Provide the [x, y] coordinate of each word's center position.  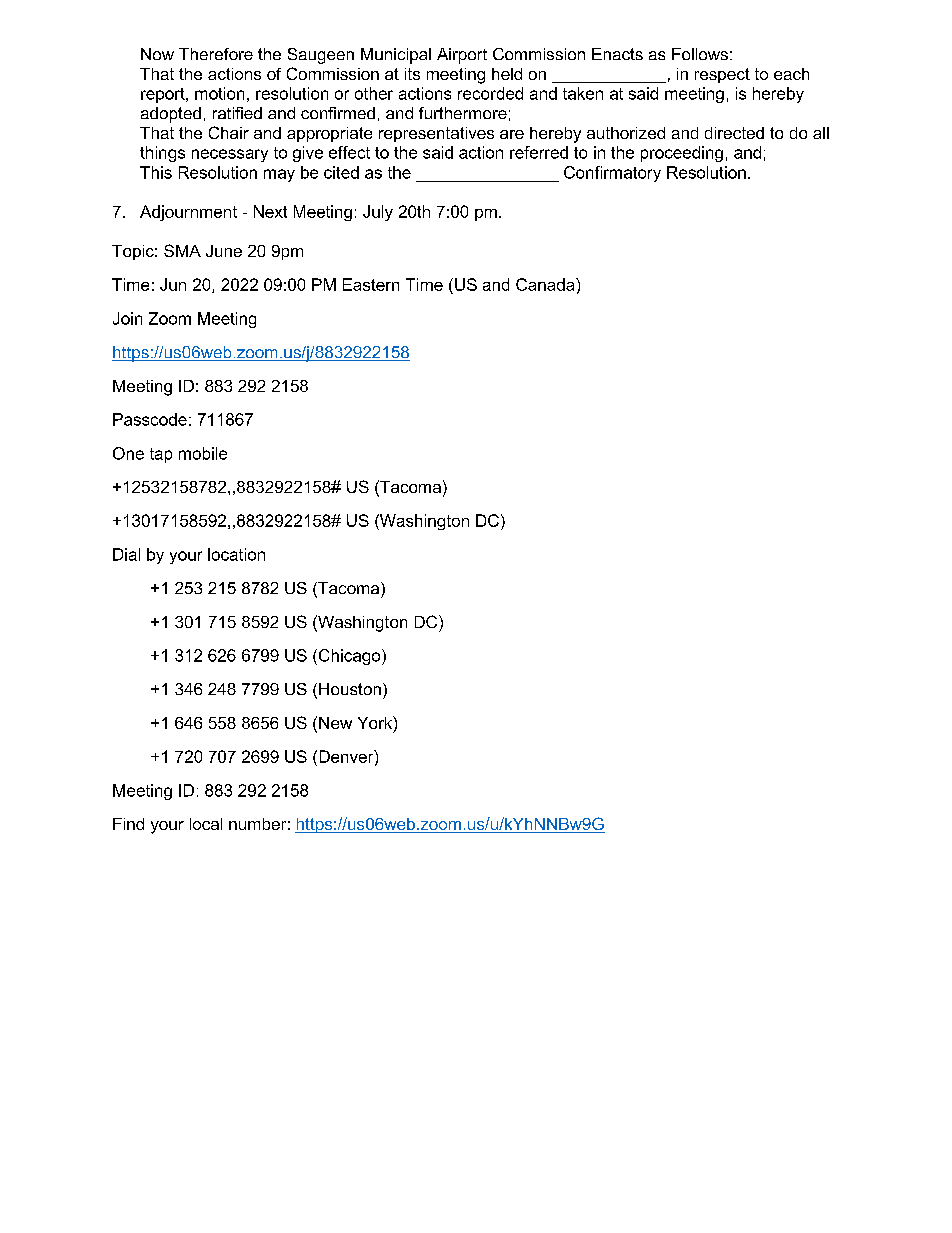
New [335, 723]
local [206, 824]
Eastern [371, 284]
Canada [546, 284]
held [507, 74]
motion [219, 93]
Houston [350, 689]
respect [722, 75]
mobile [203, 453]
